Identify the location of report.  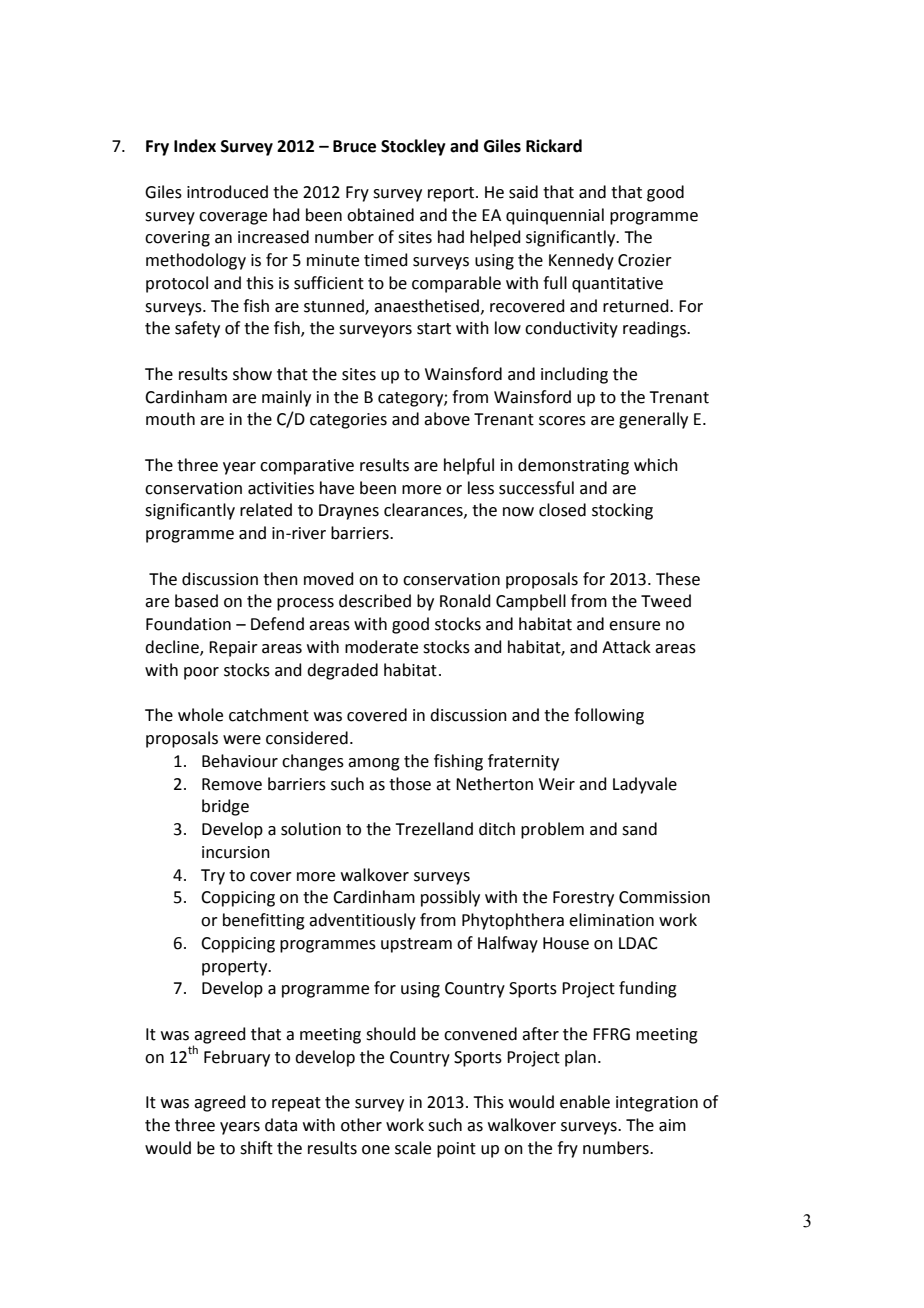
(452, 194).
